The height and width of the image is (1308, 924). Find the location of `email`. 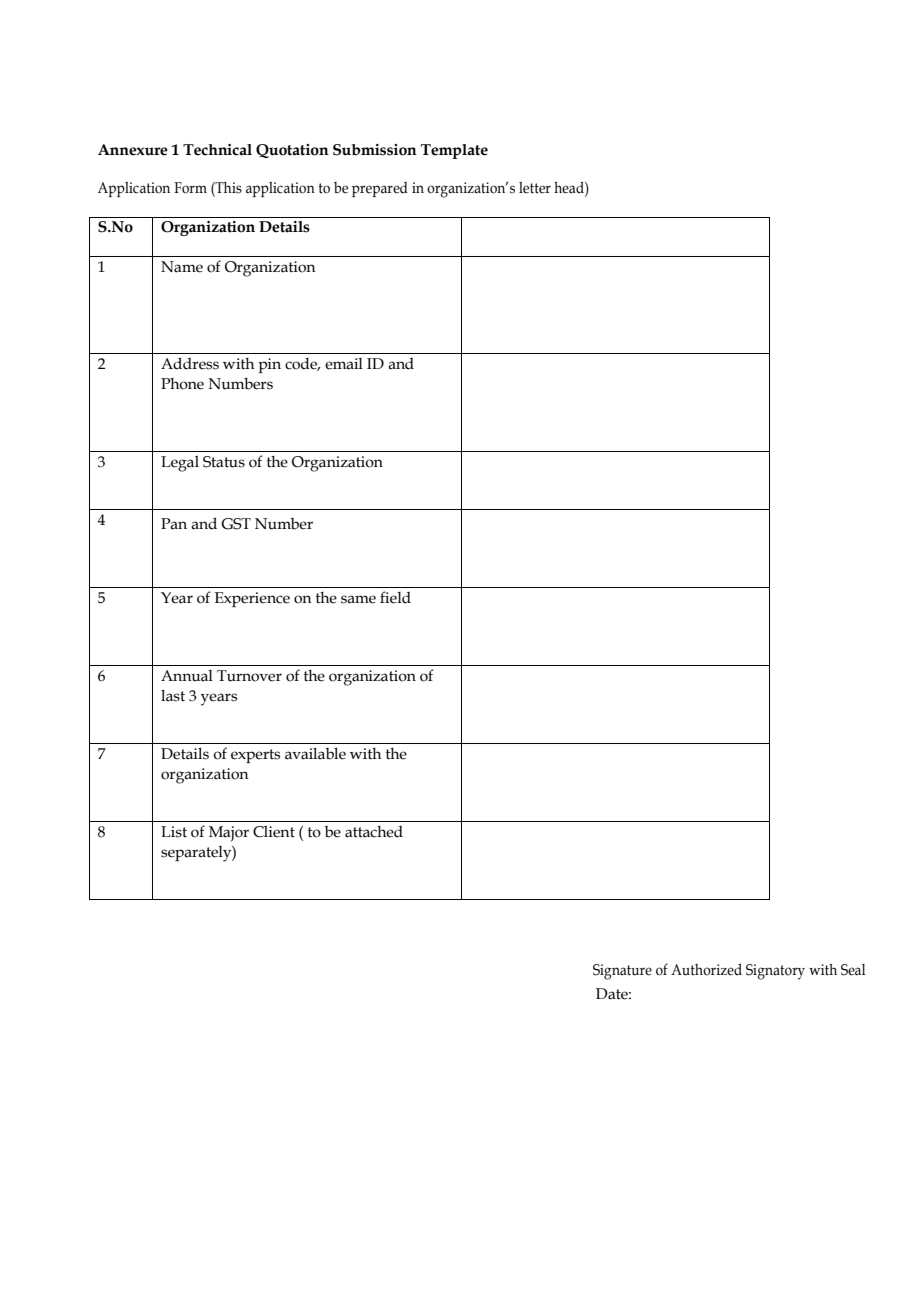

email is located at coordinates (344, 364).
